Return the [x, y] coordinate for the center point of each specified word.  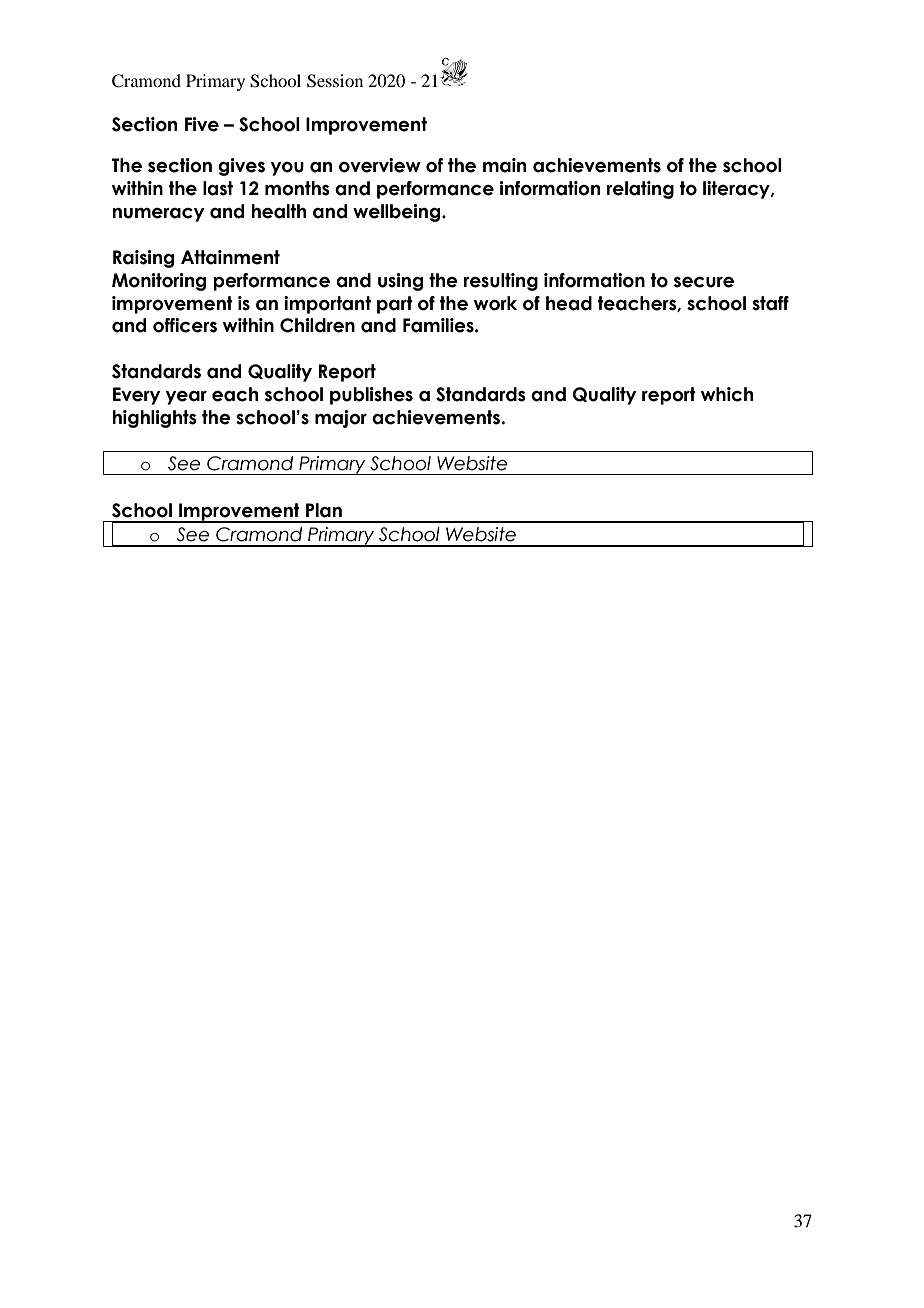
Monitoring [159, 282]
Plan [324, 510]
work [495, 303]
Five [202, 124]
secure [704, 282]
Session [335, 81]
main [504, 165]
